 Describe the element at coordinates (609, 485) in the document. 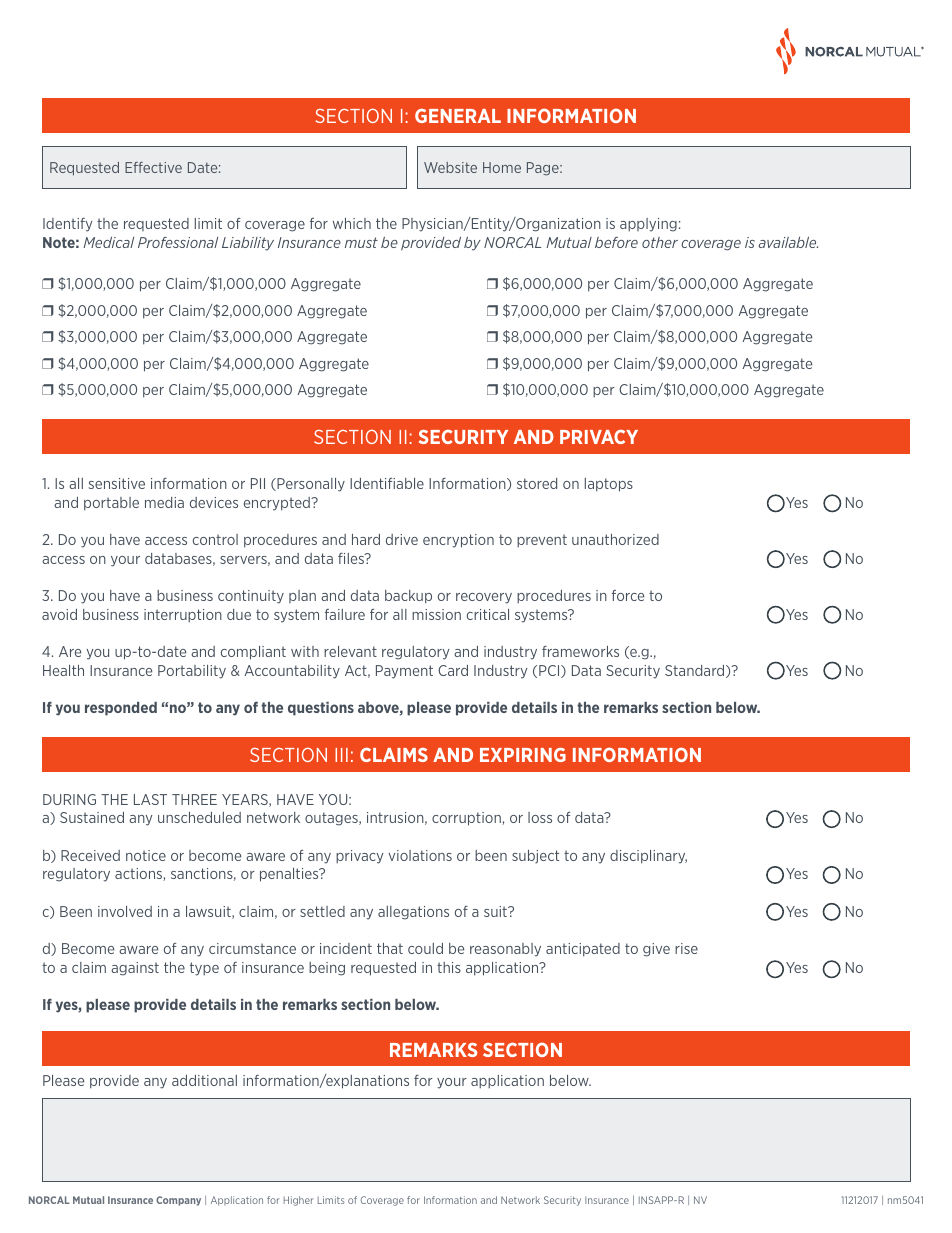

I see `laptops` at that location.
